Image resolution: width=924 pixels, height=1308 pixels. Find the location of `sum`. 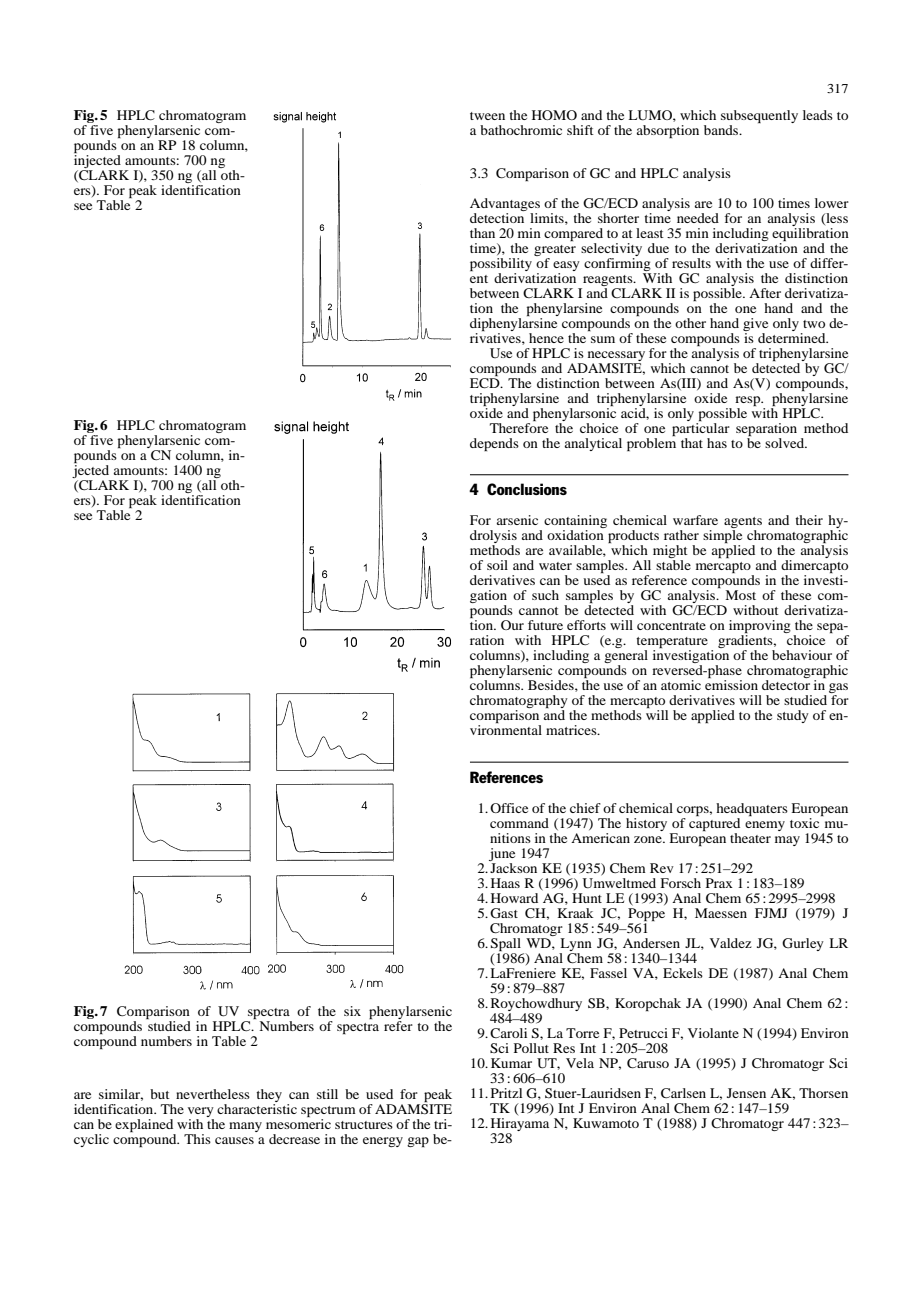

sum is located at coordinates (603, 339).
